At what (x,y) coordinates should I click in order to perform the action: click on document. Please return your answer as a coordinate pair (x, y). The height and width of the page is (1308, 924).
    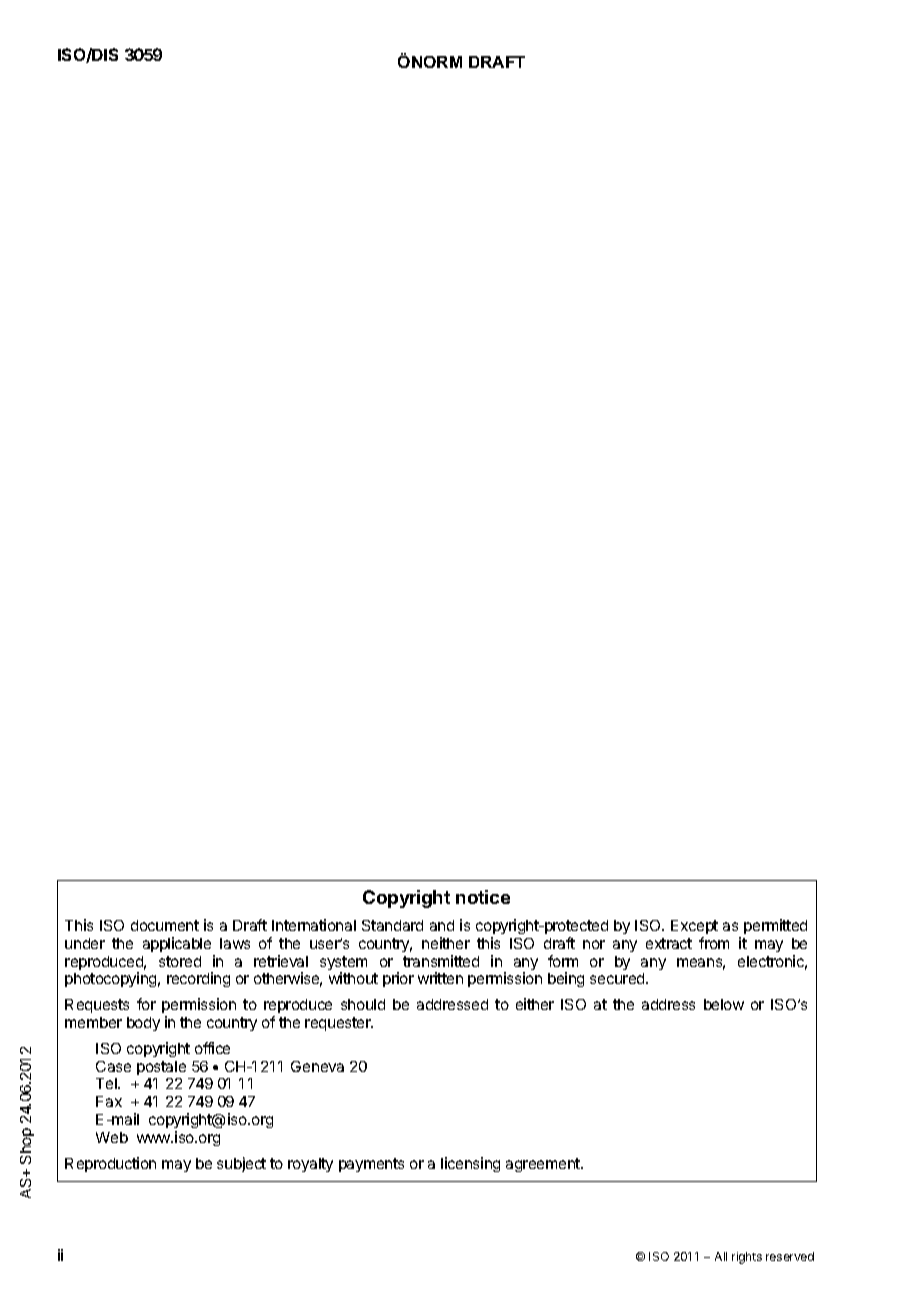
    Looking at the image, I should click on (165, 925).
